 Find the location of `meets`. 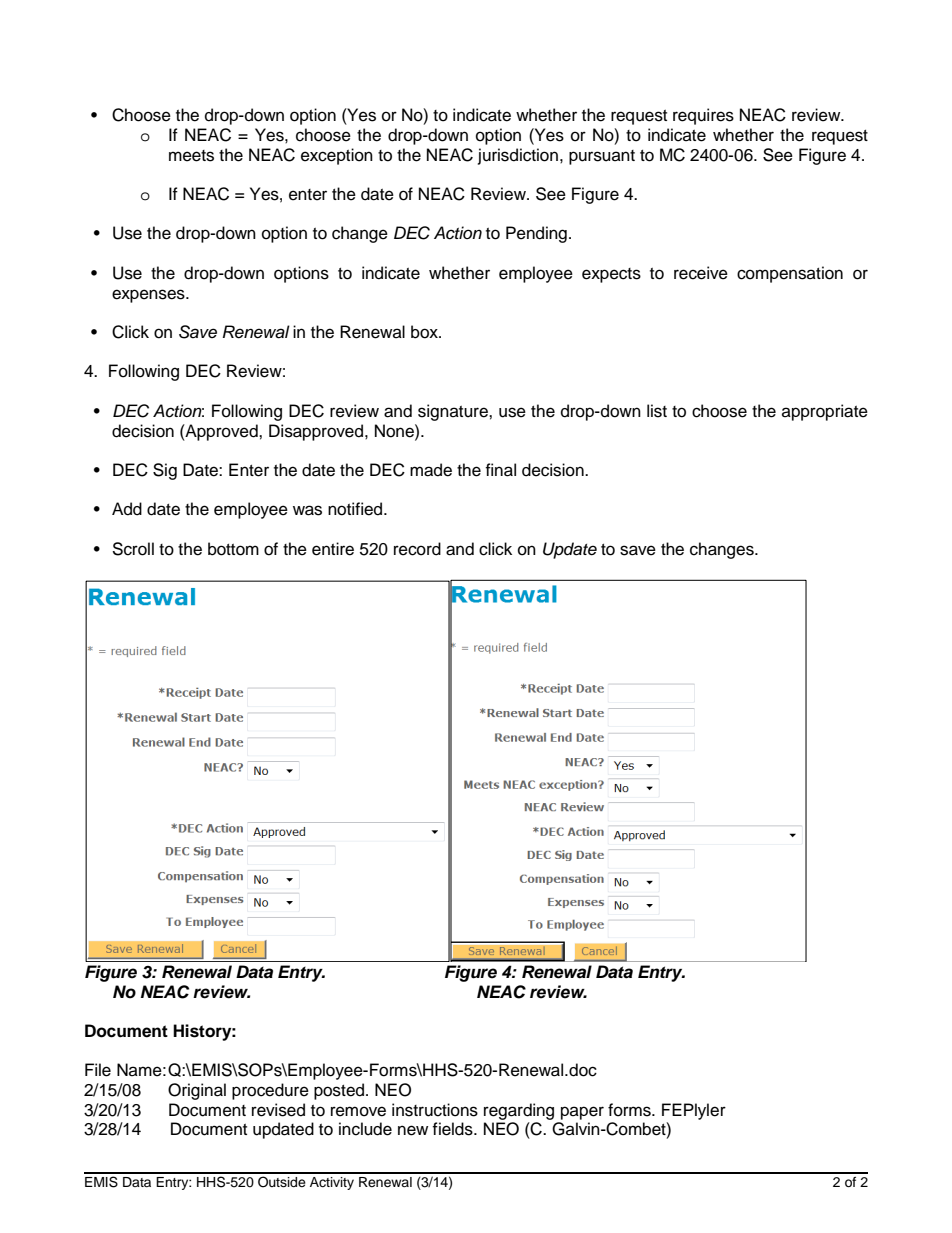

meets is located at coordinates (191, 156).
